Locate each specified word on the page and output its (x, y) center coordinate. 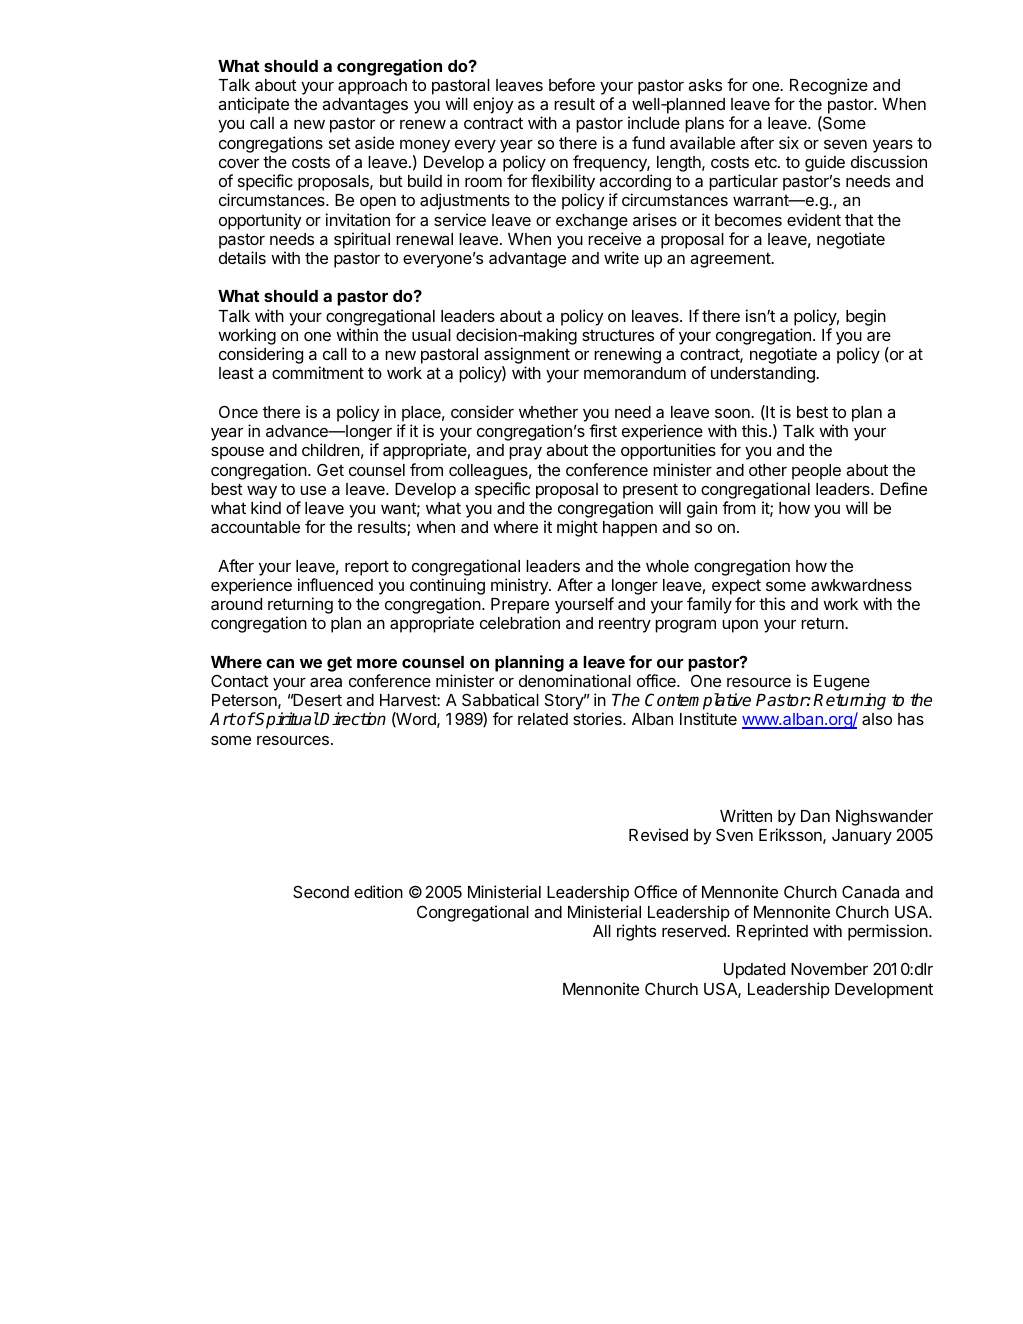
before (572, 84)
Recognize (829, 86)
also (877, 719)
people (816, 472)
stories (598, 718)
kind (266, 507)
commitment (318, 372)
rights (636, 932)
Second (321, 891)
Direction (352, 719)
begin (866, 317)
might (577, 528)
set (340, 143)
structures (618, 335)
